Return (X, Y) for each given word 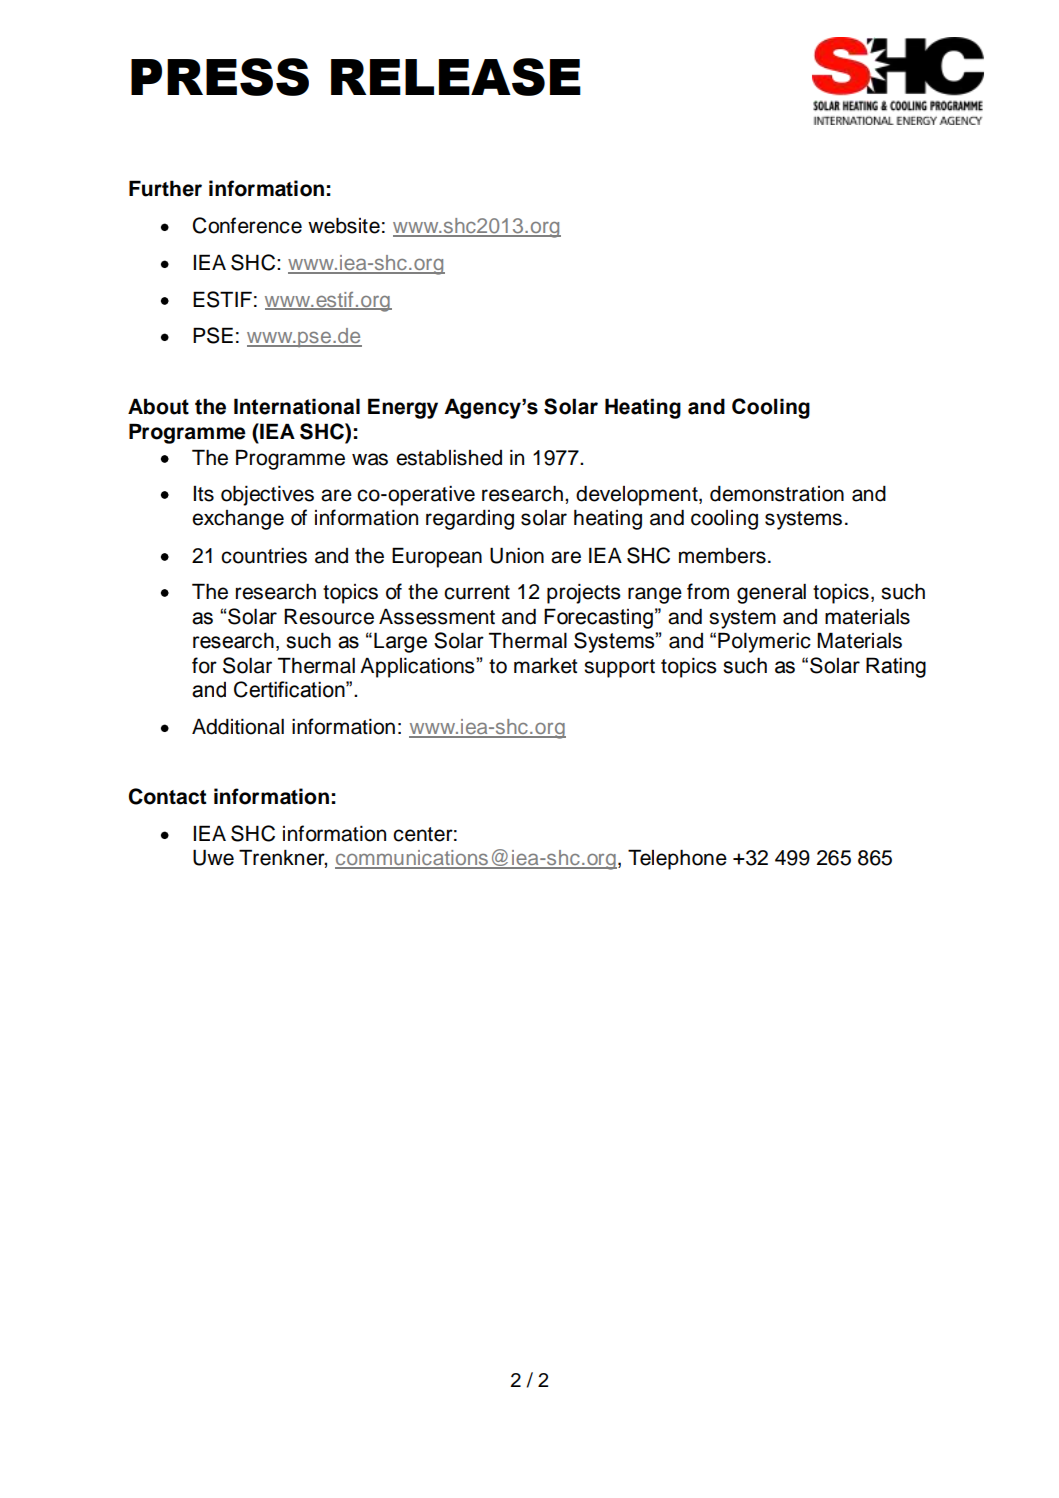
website (344, 225)
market (545, 666)
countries (264, 556)
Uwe (213, 857)
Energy (403, 408)
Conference (247, 225)
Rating (896, 667)
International (297, 406)
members (722, 556)
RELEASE (456, 77)
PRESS (220, 77)
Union (517, 555)
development (638, 495)
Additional (238, 726)
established (449, 458)
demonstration (777, 494)
